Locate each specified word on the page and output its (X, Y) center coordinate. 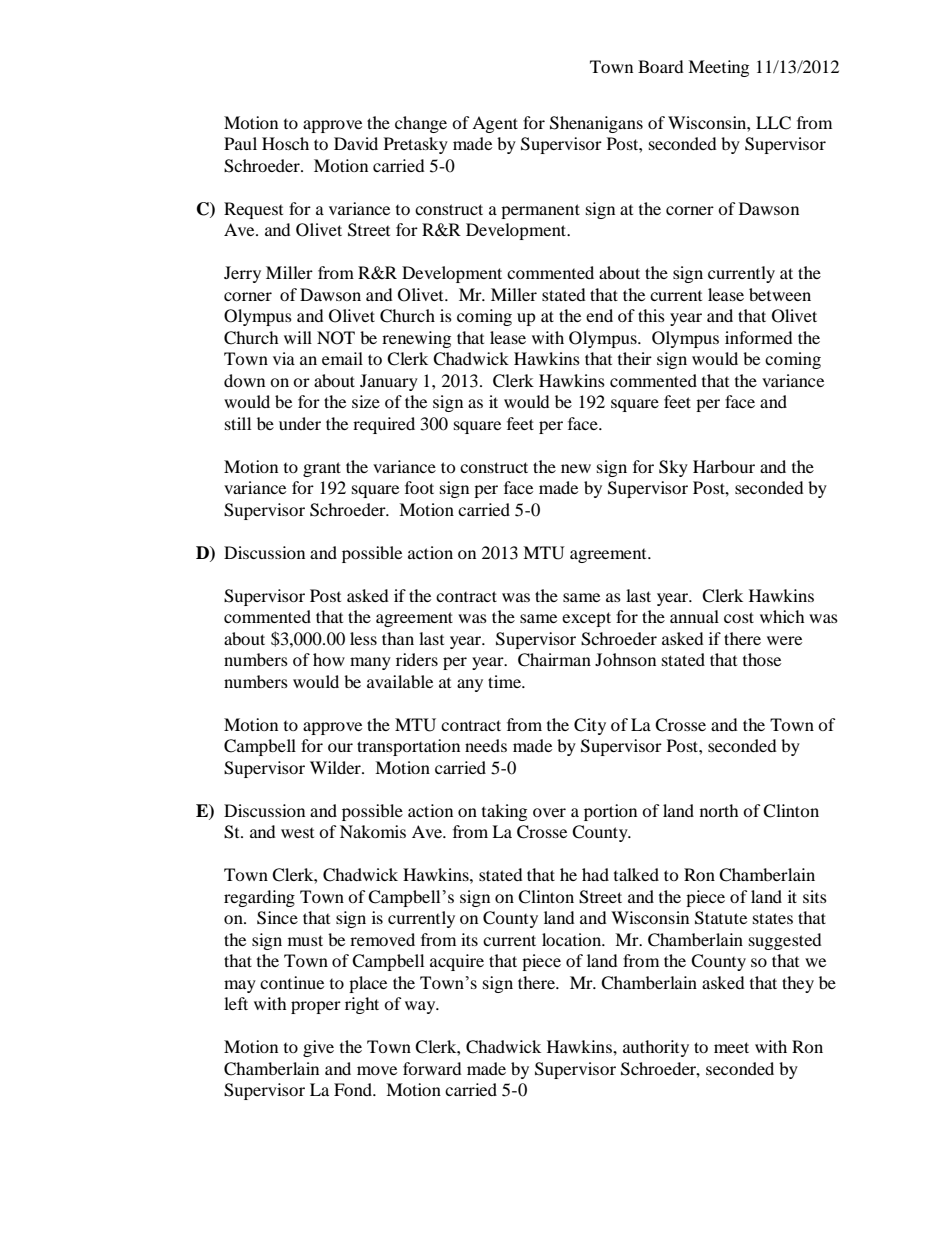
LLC (773, 123)
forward (432, 1068)
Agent (495, 124)
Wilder (336, 767)
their (635, 358)
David (356, 143)
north (719, 810)
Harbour (724, 466)
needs (486, 745)
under (300, 423)
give (318, 1048)
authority (656, 1048)
